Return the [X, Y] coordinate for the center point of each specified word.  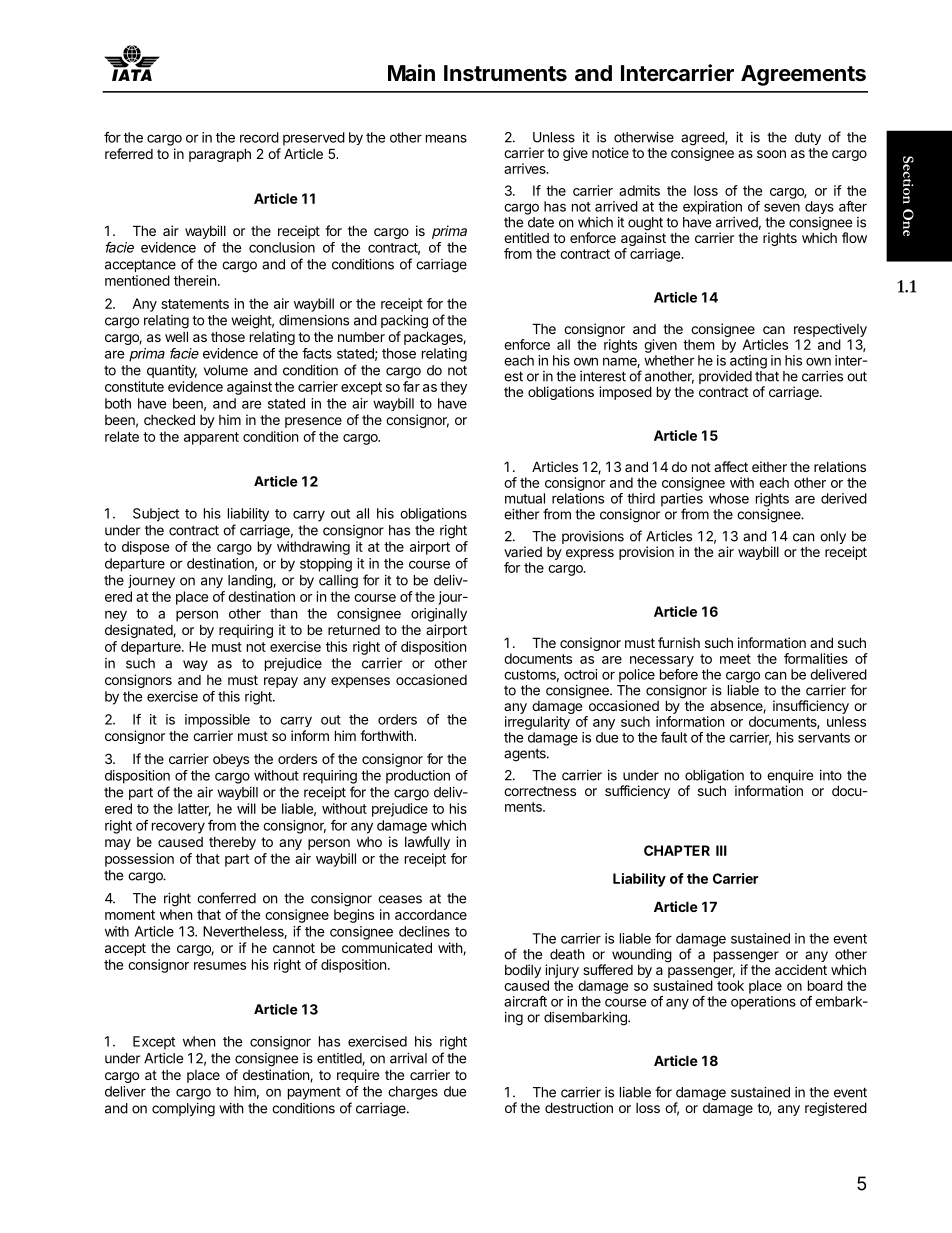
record [259, 137]
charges [413, 1093]
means [446, 138]
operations [763, 1003]
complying [183, 1110]
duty [808, 138]
